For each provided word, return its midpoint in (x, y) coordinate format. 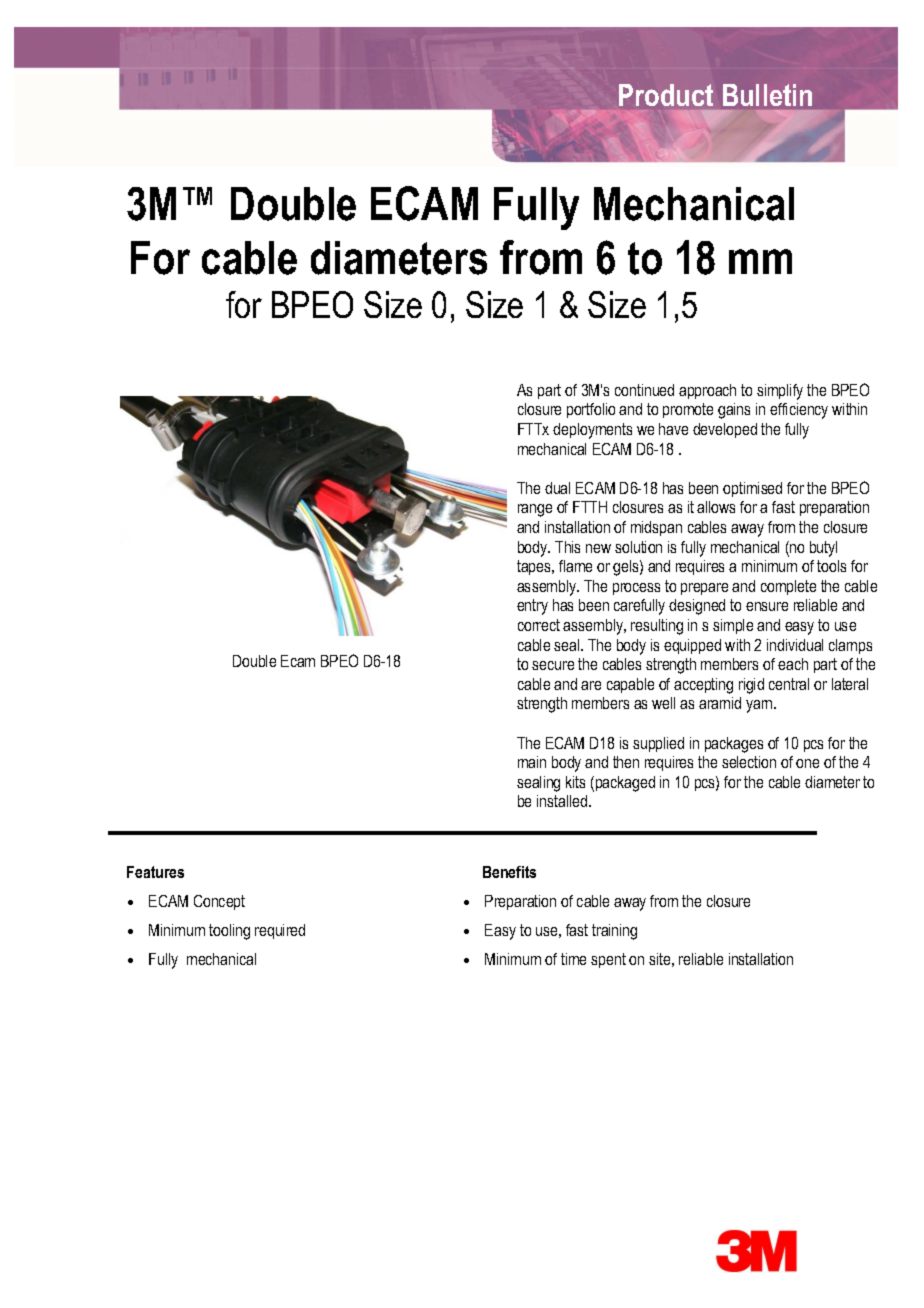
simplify (780, 392)
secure (553, 665)
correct (539, 625)
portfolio (591, 410)
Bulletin (767, 95)
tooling (229, 932)
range (535, 510)
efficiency (799, 411)
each (793, 664)
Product (666, 95)
